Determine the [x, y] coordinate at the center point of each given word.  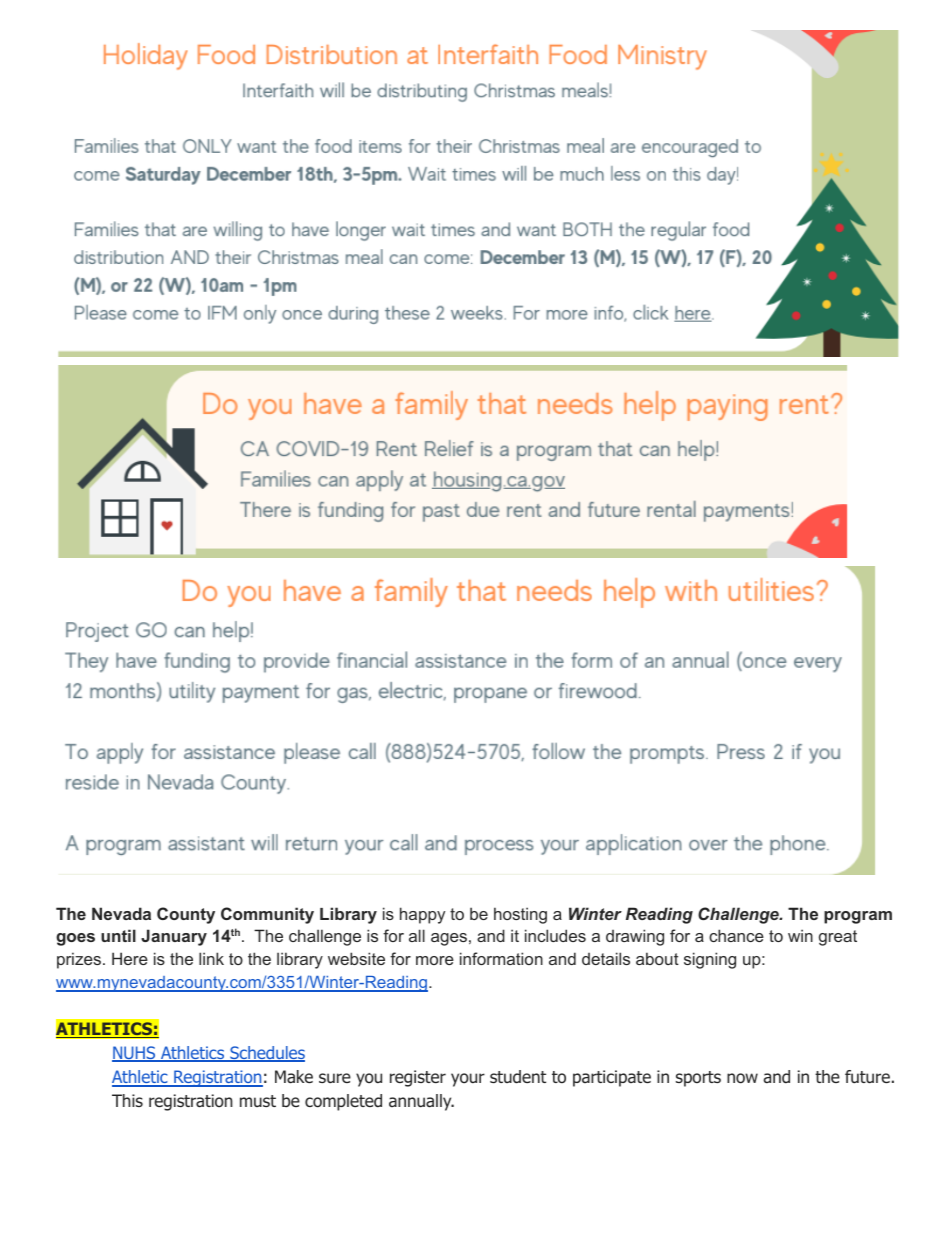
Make [294, 1077]
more [435, 960]
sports [698, 1079]
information [501, 958]
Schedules [266, 1054]
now [742, 1078]
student [518, 1077]
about [657, 958]
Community [267, 915]
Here [130, 958]
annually [421, 1102]
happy [422, 915]
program [858, 917]
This [127, 1100]
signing [710, 960]
